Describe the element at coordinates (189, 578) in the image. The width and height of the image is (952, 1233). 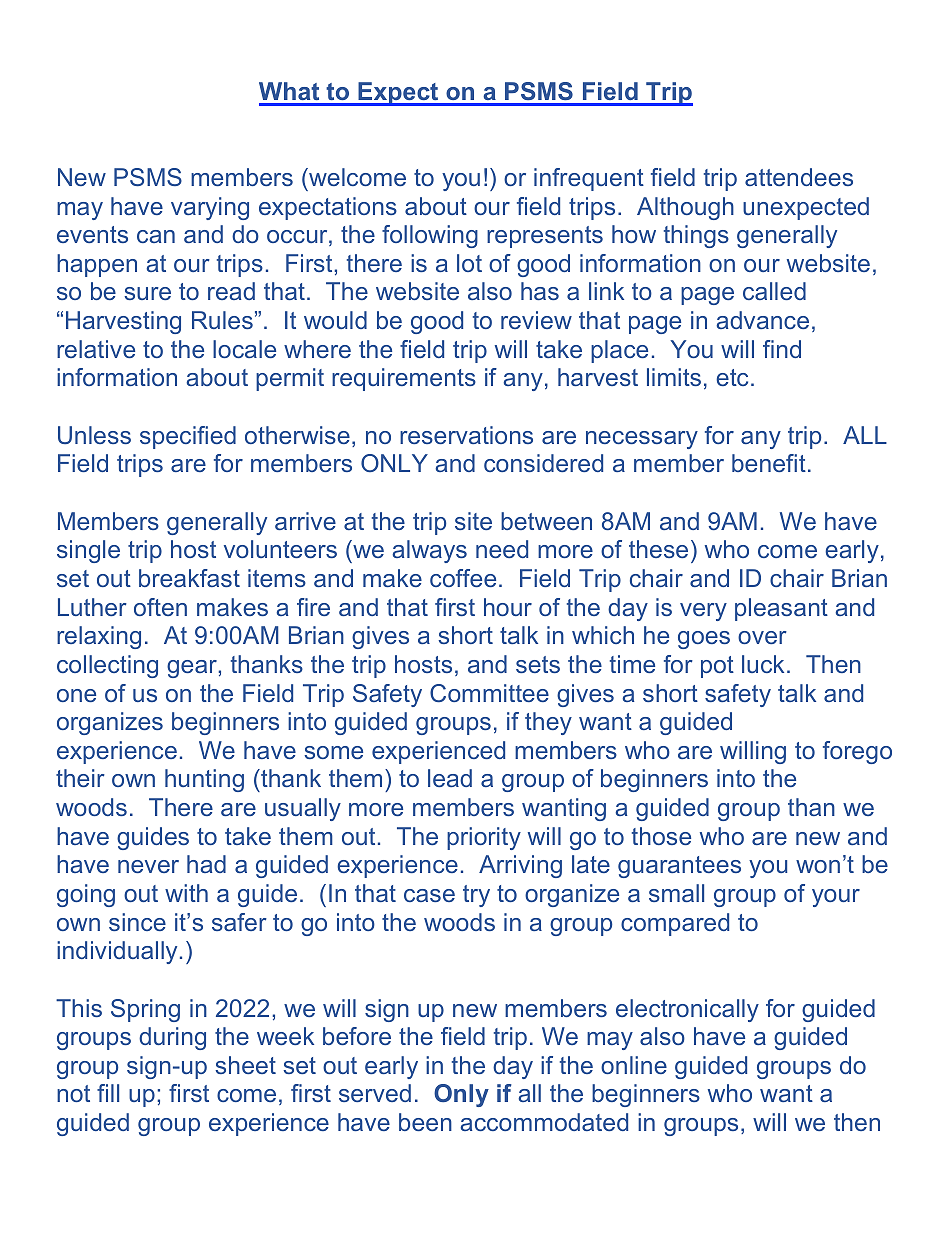
I see `breakfast` at that location.
